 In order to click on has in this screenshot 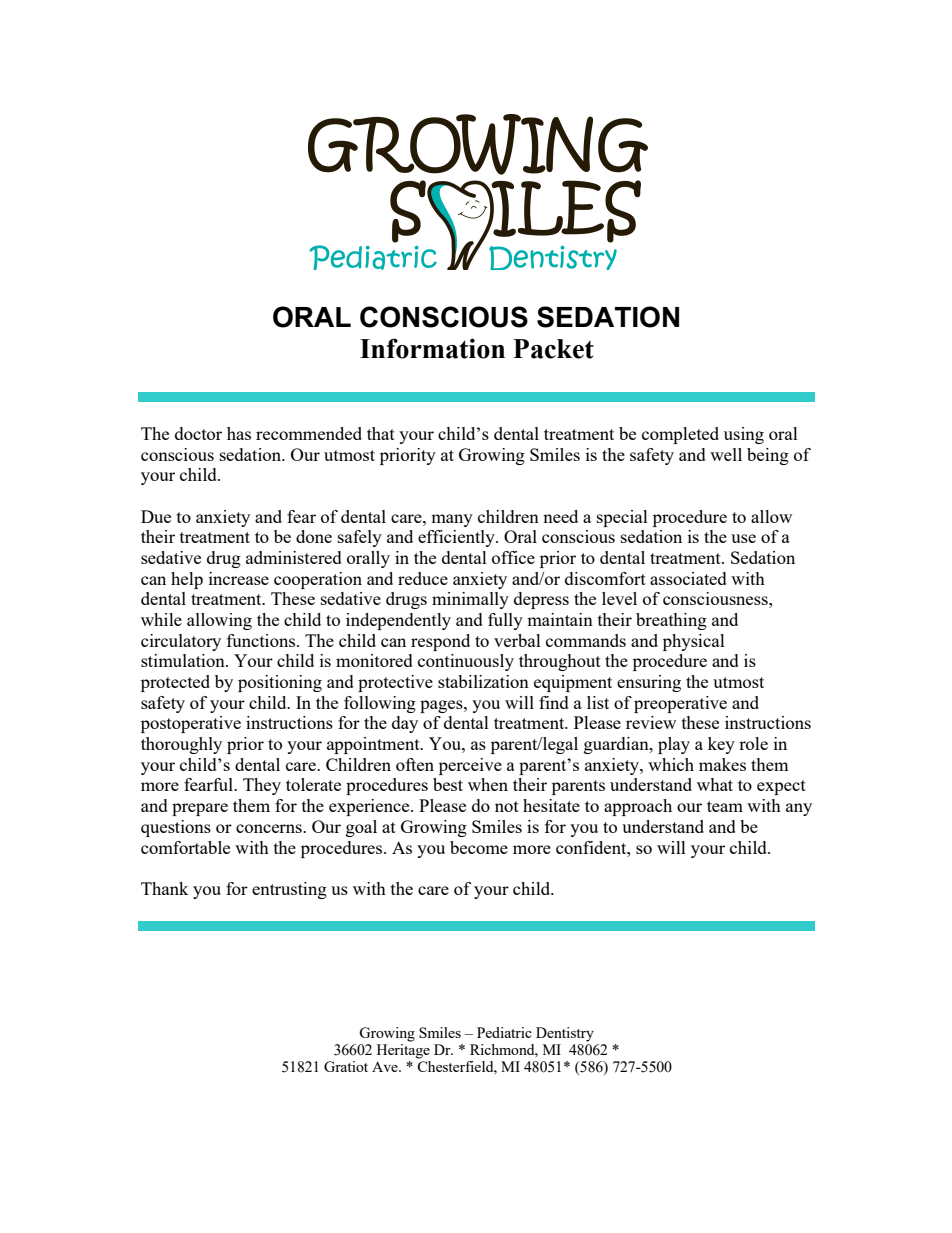, I will do `click(239, 433)`.
